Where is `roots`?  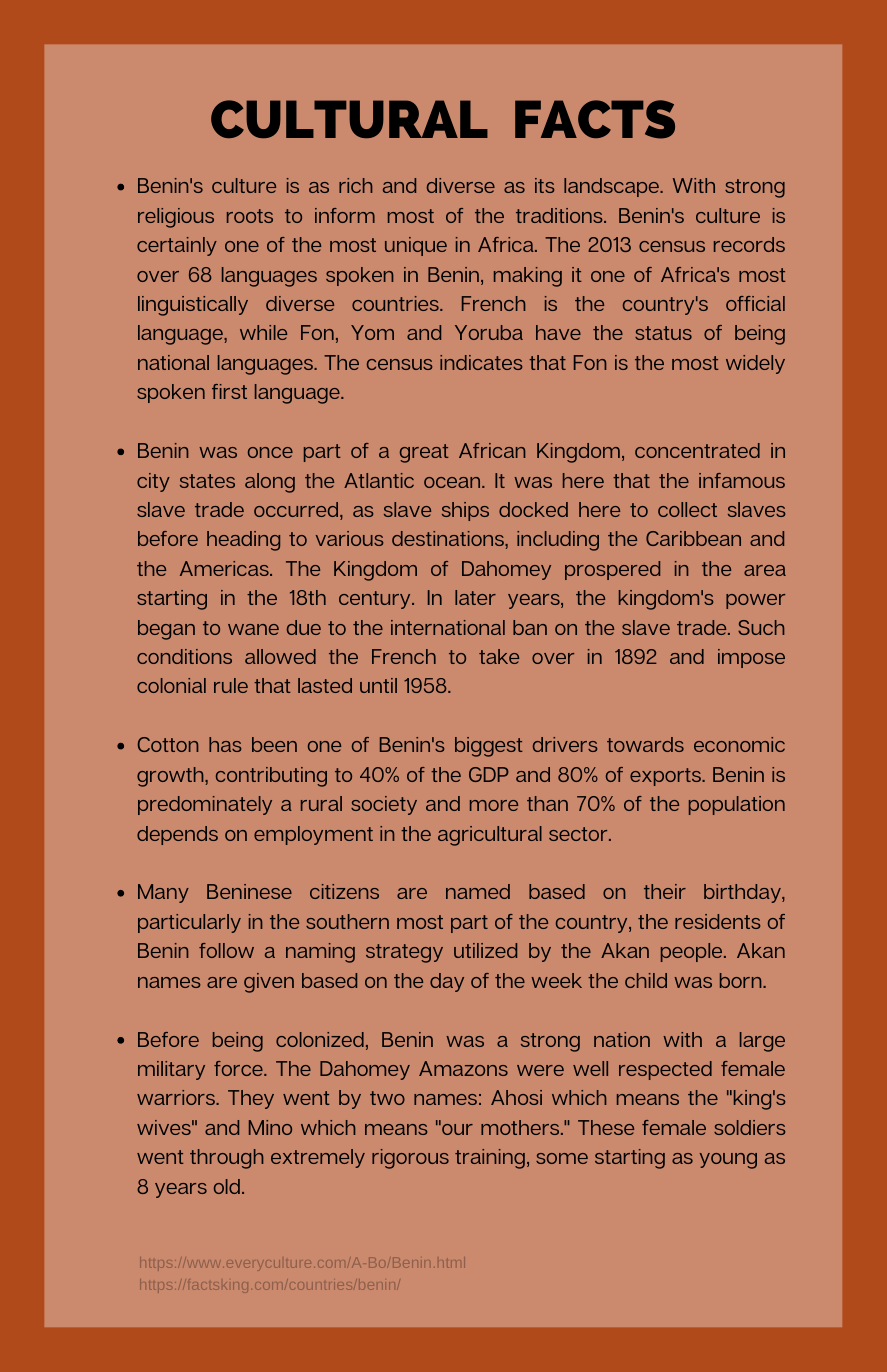
roots is located at coordinates (250, 216).
